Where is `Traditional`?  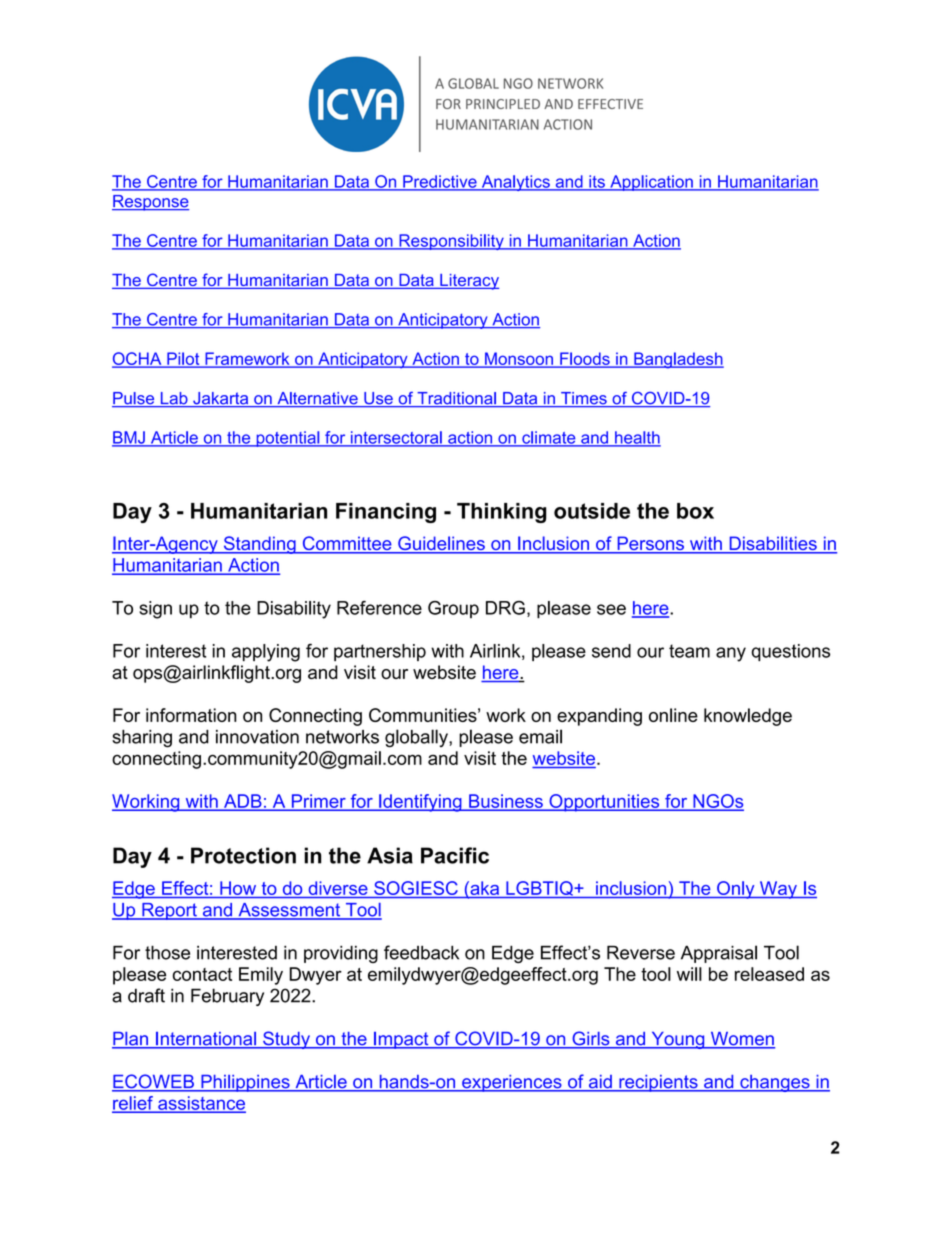 Traditional is located at coordinates (456, 399).
